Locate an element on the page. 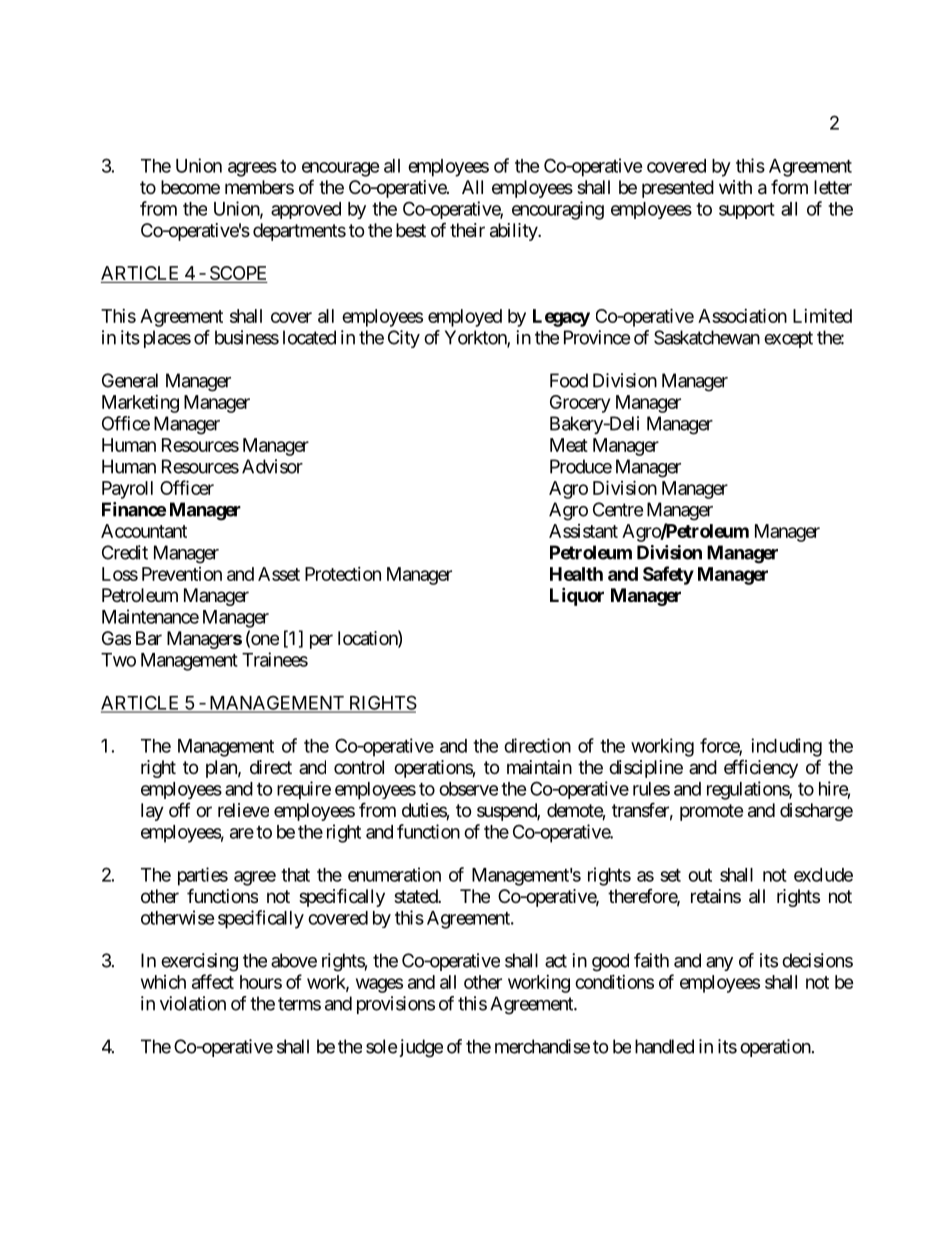 This image has height=1233, width=952. including is located at coordinates (786, 747).
